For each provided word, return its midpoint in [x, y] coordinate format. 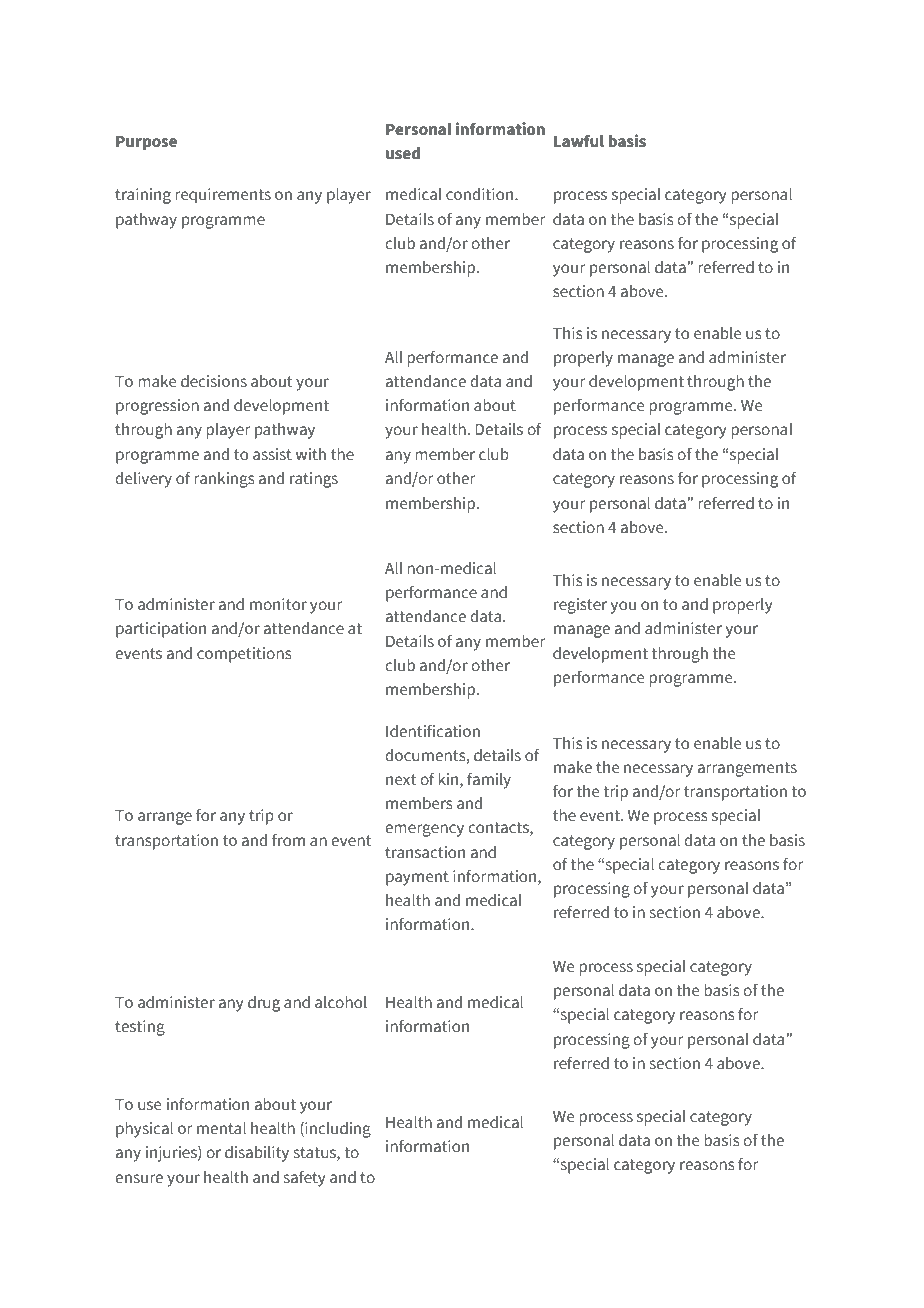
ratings [314, 480]
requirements [223, 196]
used [403, 153]
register [580, 606]
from [288, 840]
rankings [224, 480]
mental [221, 1128]
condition [481, 194]
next [401, 780]
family [489, 781]
